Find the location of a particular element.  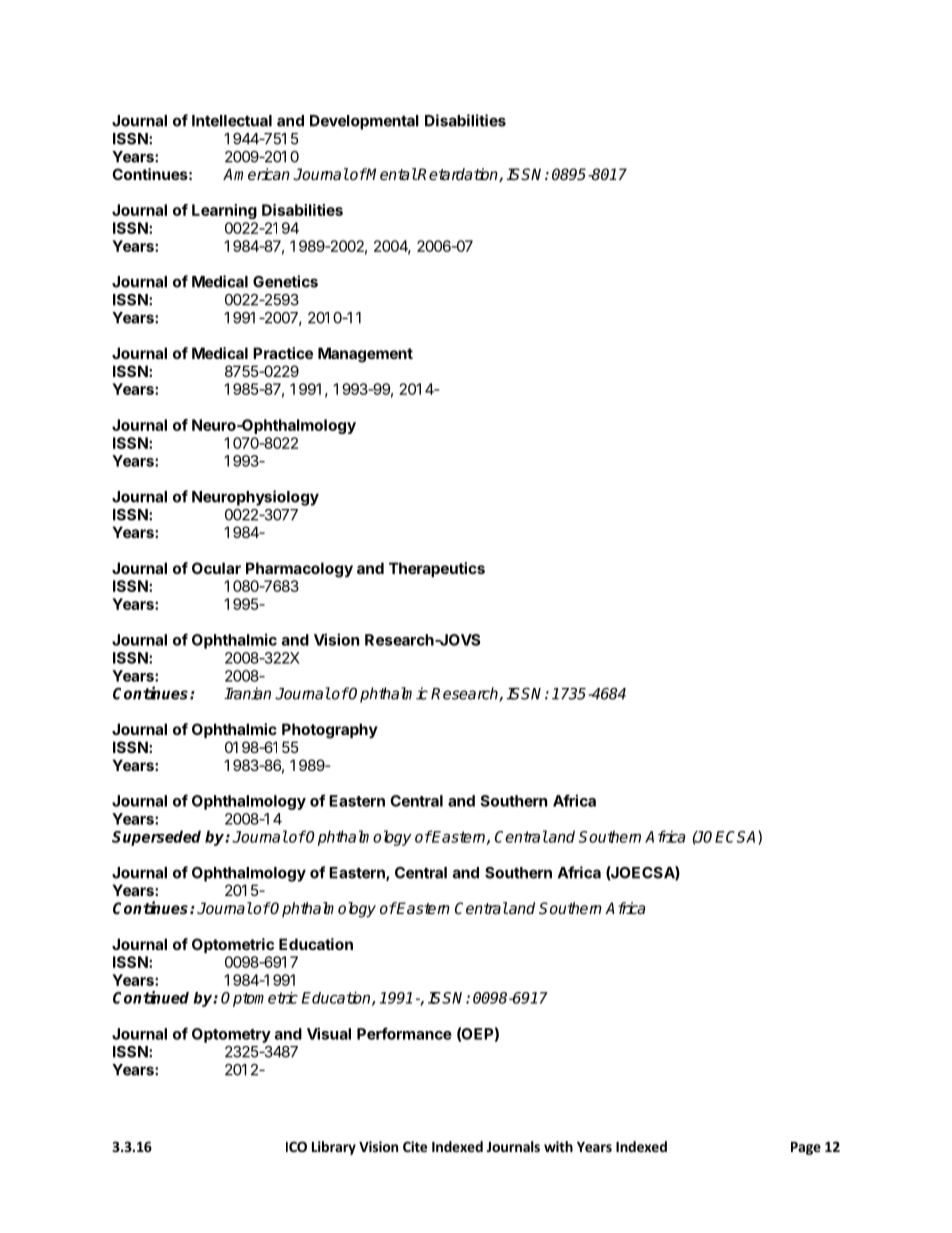

Management is located at coordinates (365, 355).
